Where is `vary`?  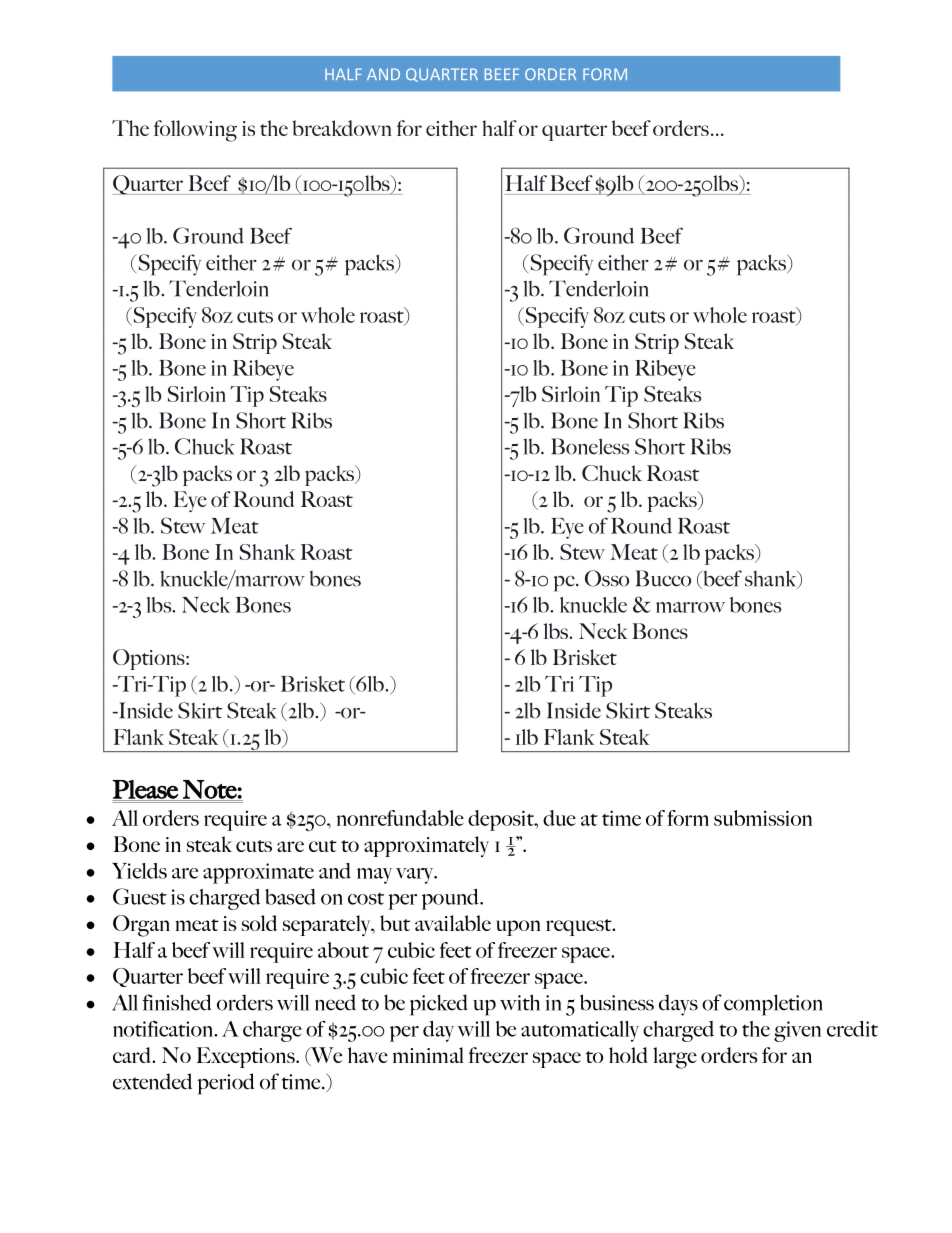 vary is located at coordinates (416, 876).
